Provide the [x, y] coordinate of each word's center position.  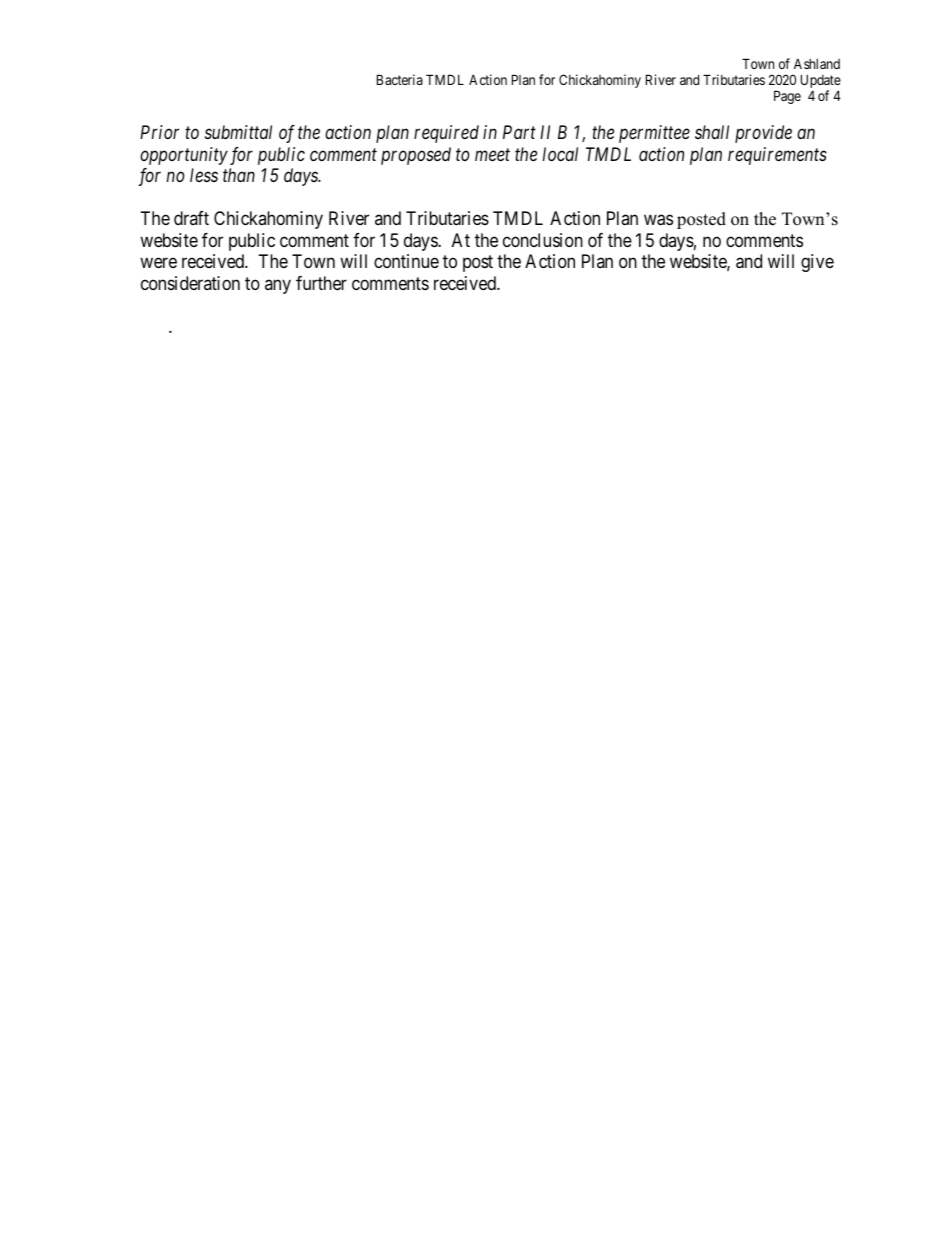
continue [406, 261]
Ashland [817, 64]
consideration [190, 283]
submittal [238, 132]
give [817, 263]
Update [821, 82]
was [658, 220]
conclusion [543, 240]
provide [763, 134]
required [446, 134]
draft [191, 218]
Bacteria [400, 79]
